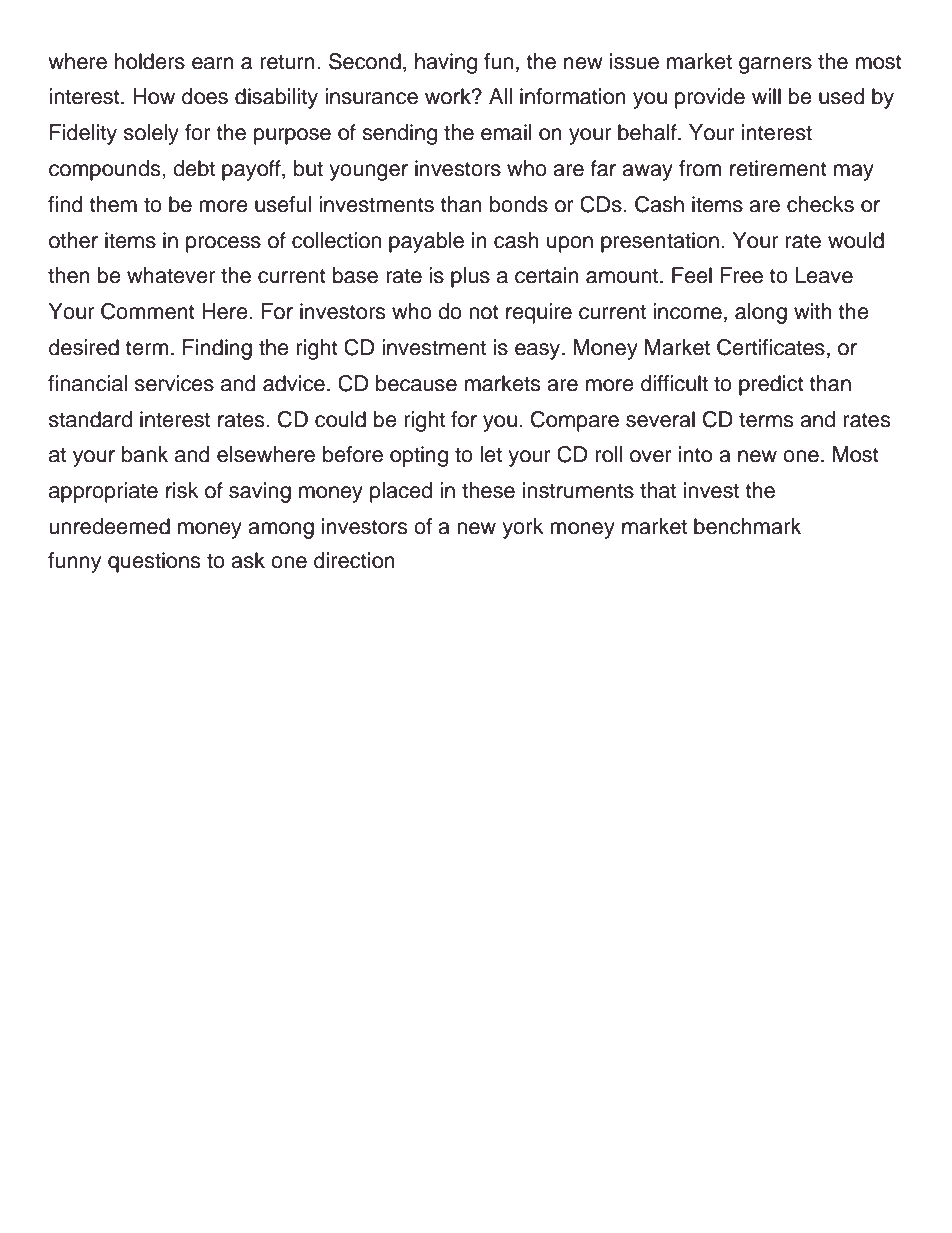 Image resolution: width=952 pixels, height=1233 pixels. I want to click on standard, so click(90, 419).
